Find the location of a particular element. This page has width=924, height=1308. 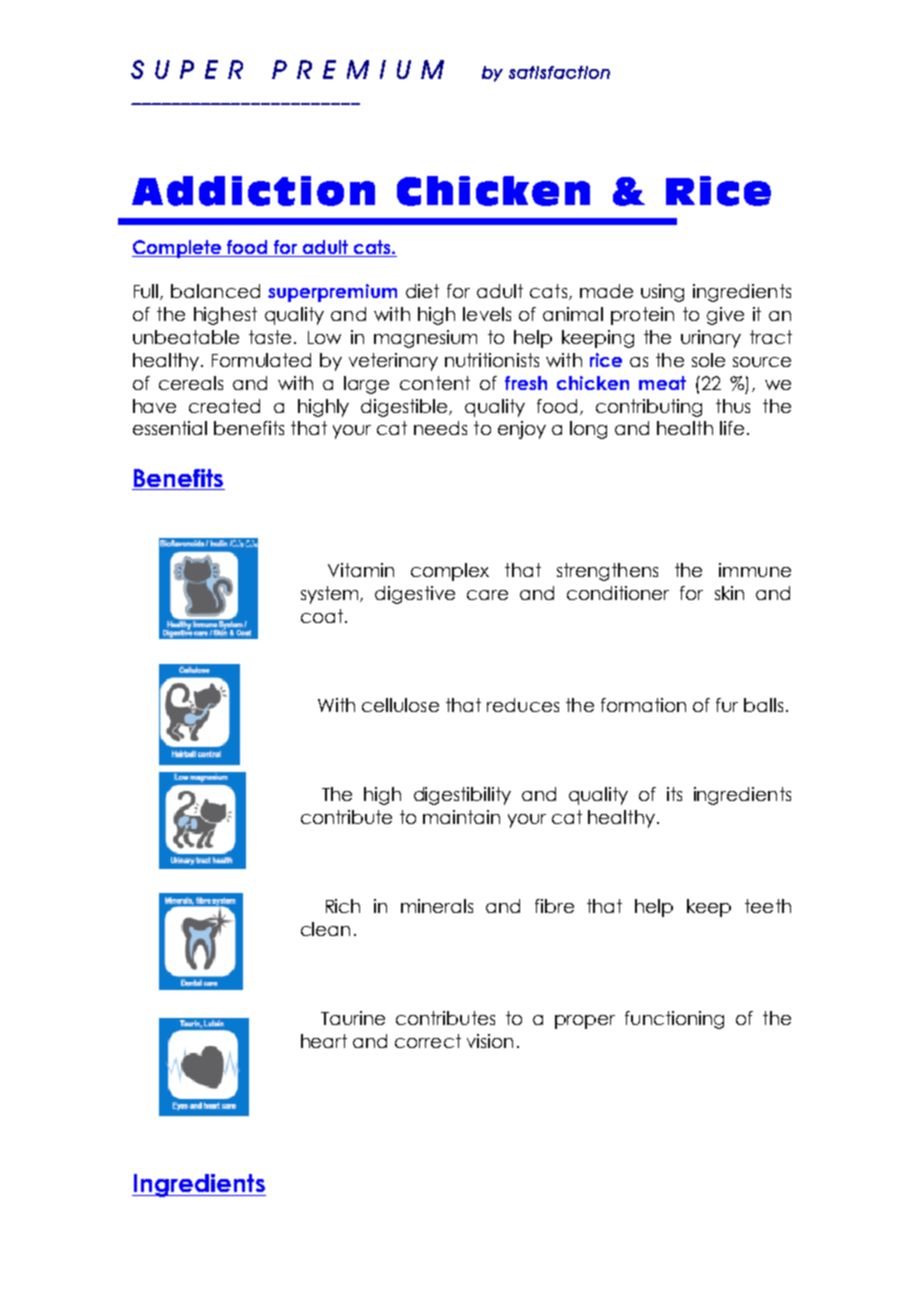

vision is located at coordinates (490, 1041).
